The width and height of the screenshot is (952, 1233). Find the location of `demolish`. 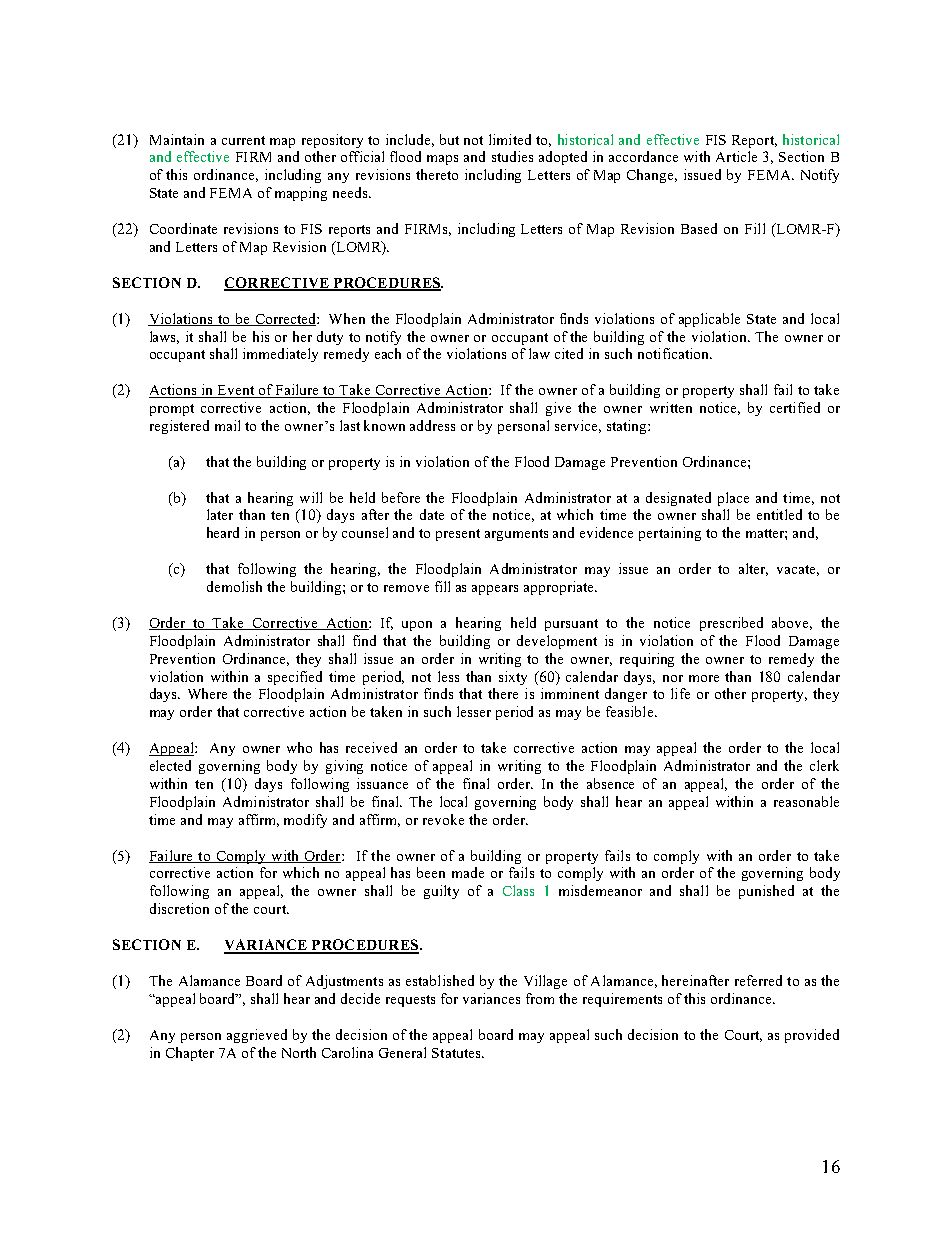

demolish is located at coordinates (234, 586).
